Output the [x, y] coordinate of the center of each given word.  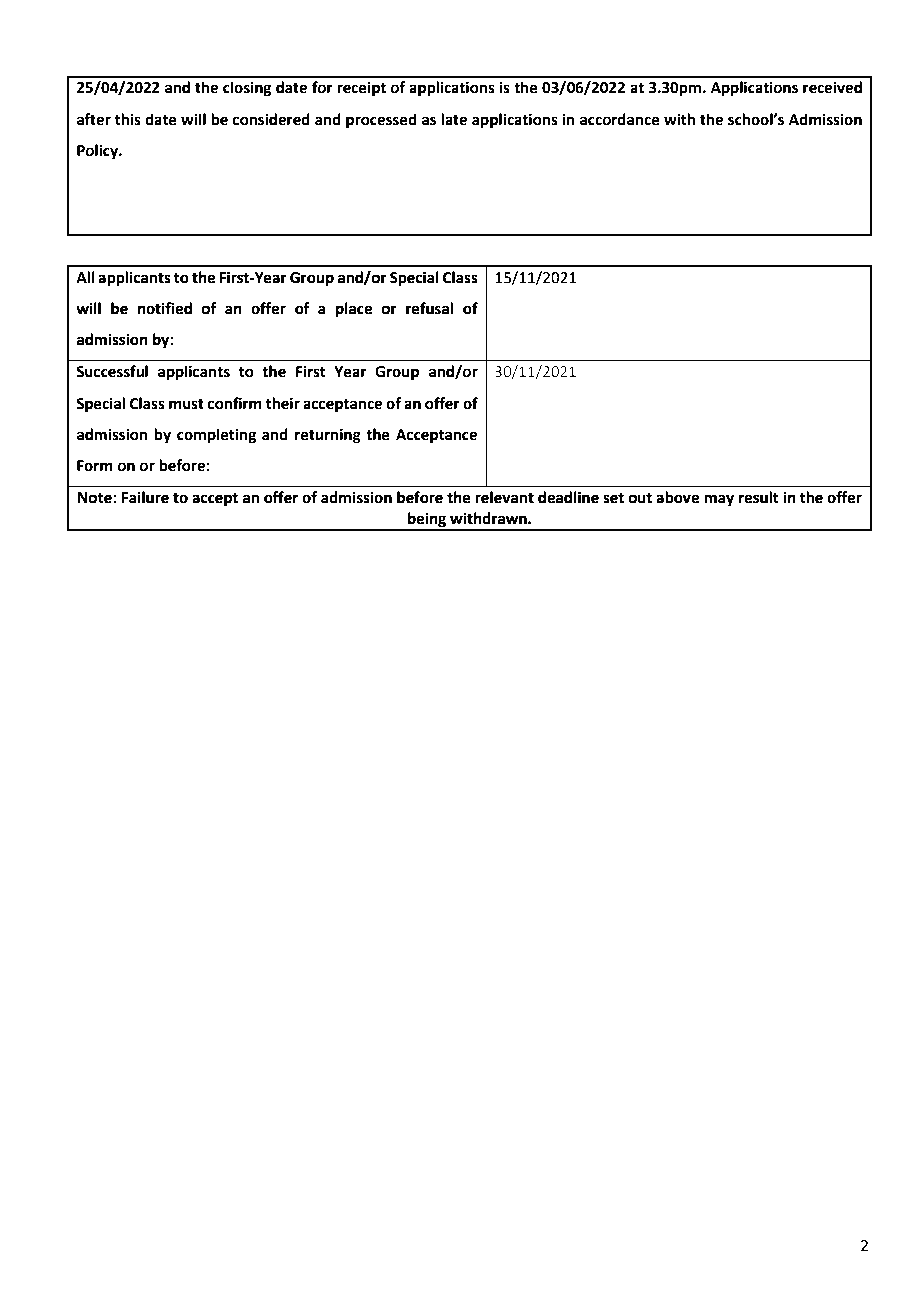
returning [328, 436]
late [454, 119]
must [186, 404]
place [354, 309]
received [832, 87]
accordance [620, 119]
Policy [99, 152]
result [758, 497]
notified [165, 308]
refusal [429, 308]
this [127, 119]
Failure [145, 497]
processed [381, 121]
